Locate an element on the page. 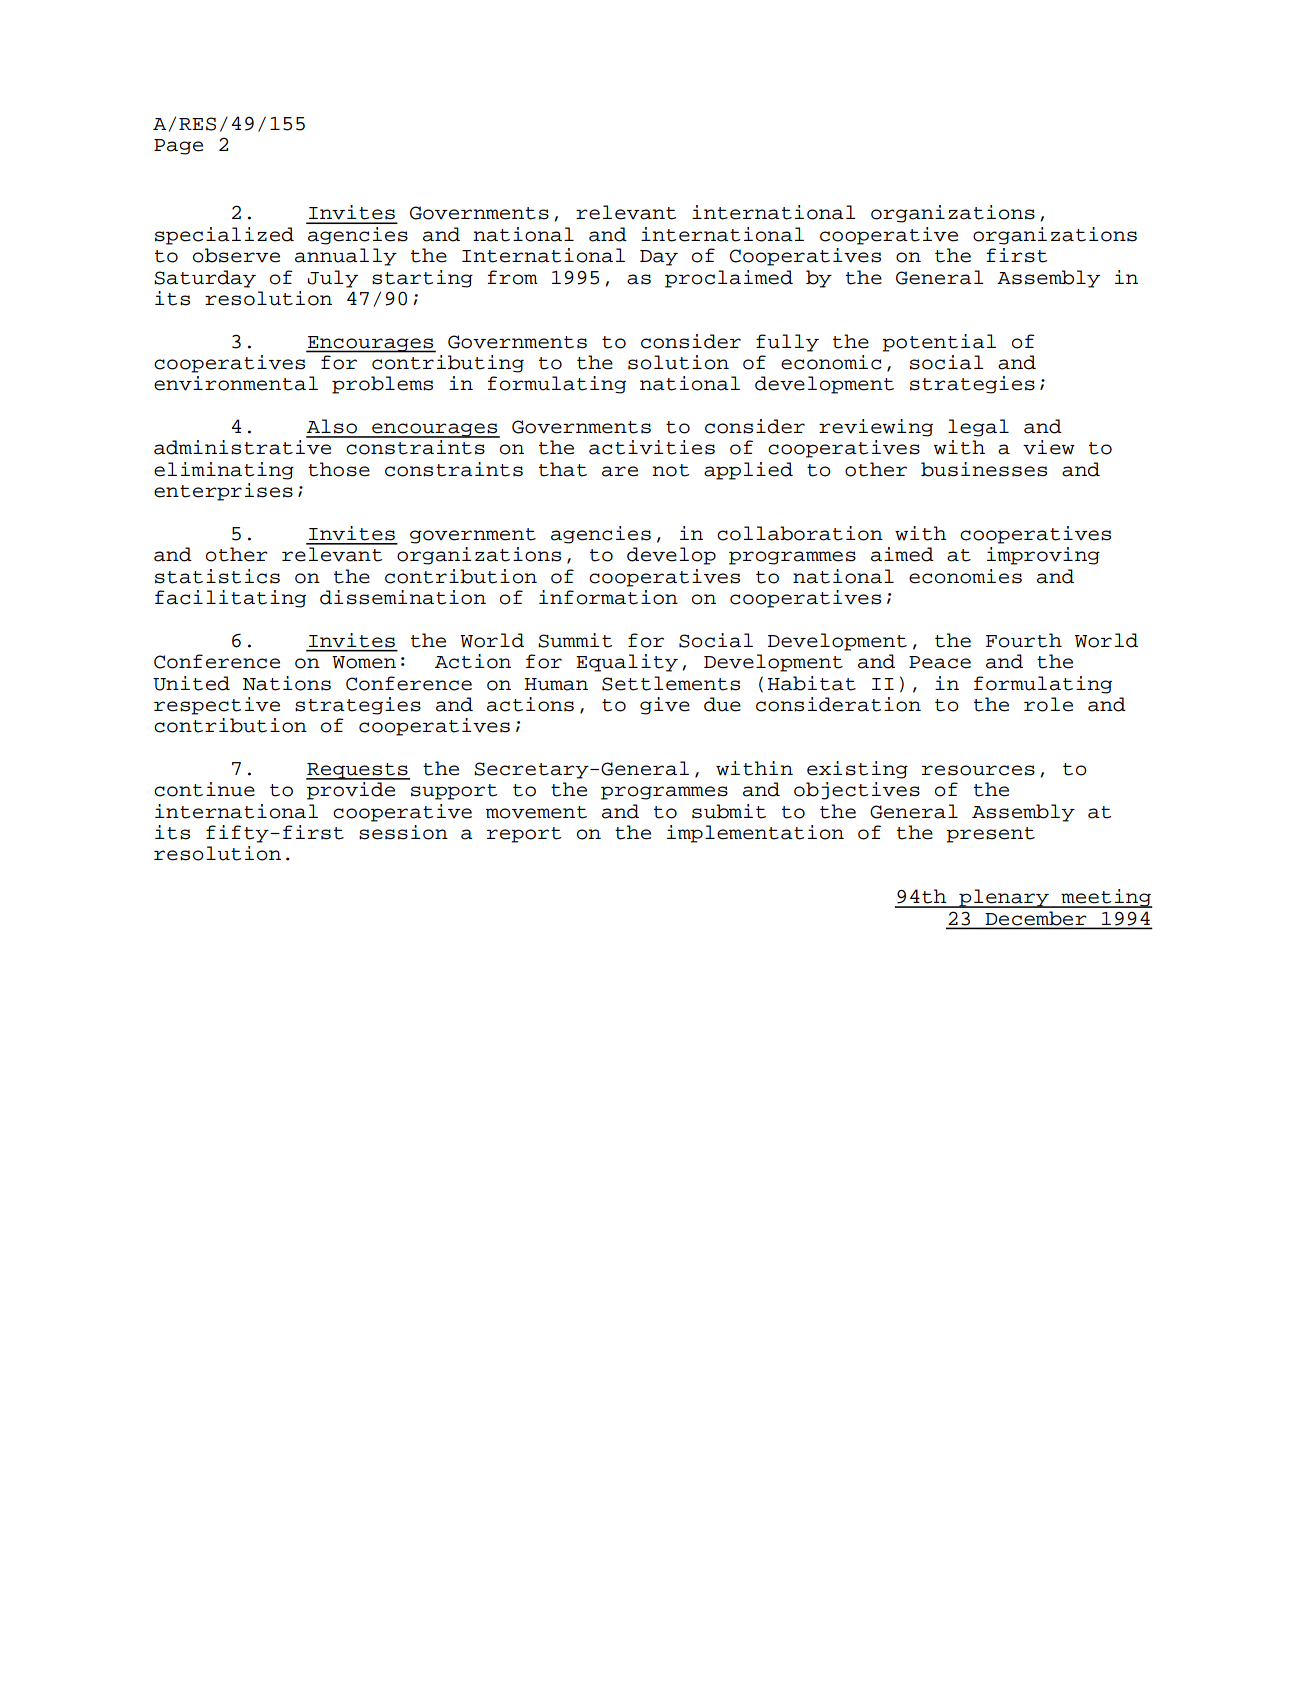 The height and width of the image is (1689, 1305). respective is located at coordinates (217, 706).
